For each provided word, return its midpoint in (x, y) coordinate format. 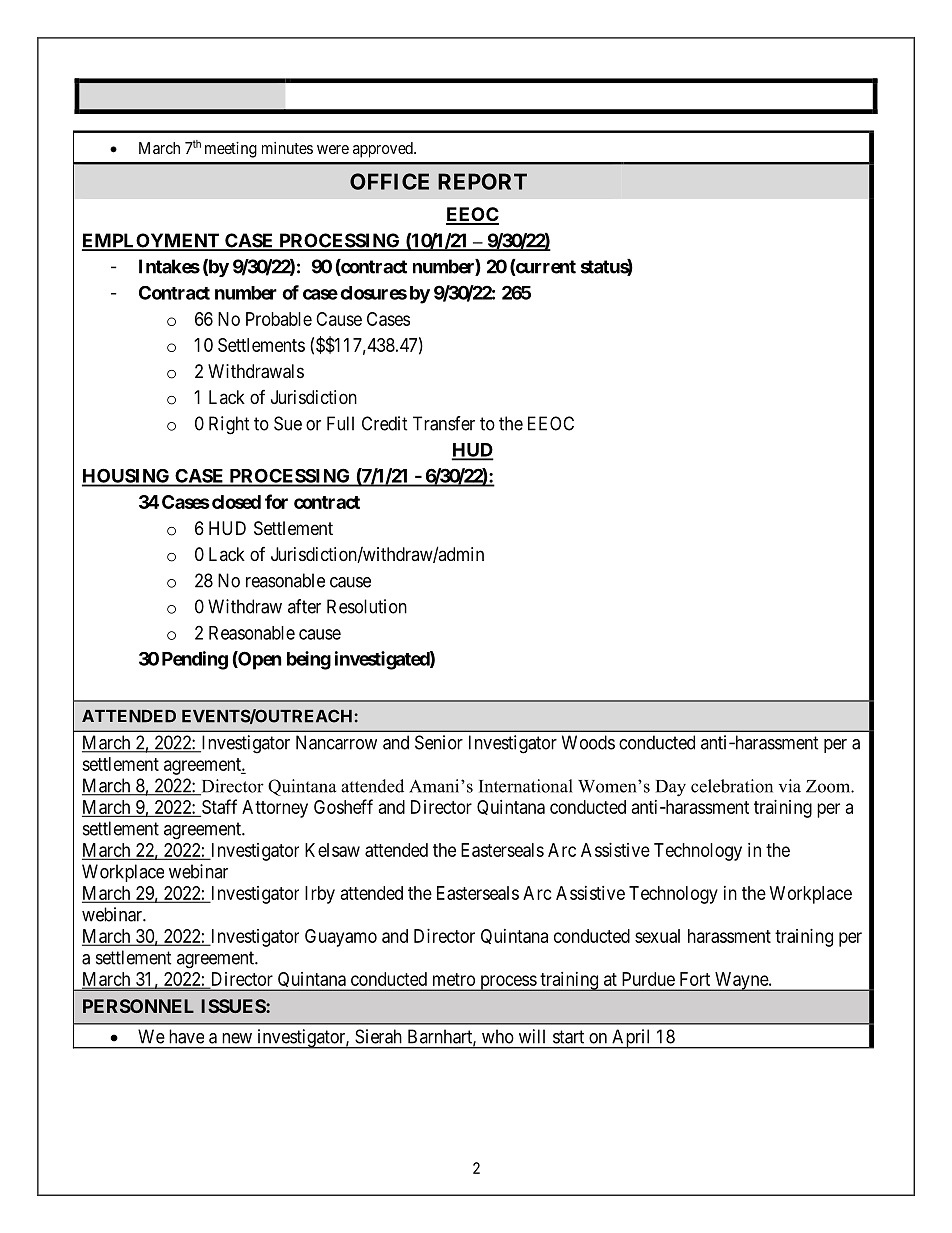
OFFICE (389, 181)
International (526, 786)
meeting (231, 150)
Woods (588, 742)
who (498, 1036)
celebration (732, 786)
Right (229, 425)
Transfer (444, 423)
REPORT (482, 181)
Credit (385, 423)
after (304, 606)
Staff (218, 807)
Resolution (367, 606)
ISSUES (234, 1006)
